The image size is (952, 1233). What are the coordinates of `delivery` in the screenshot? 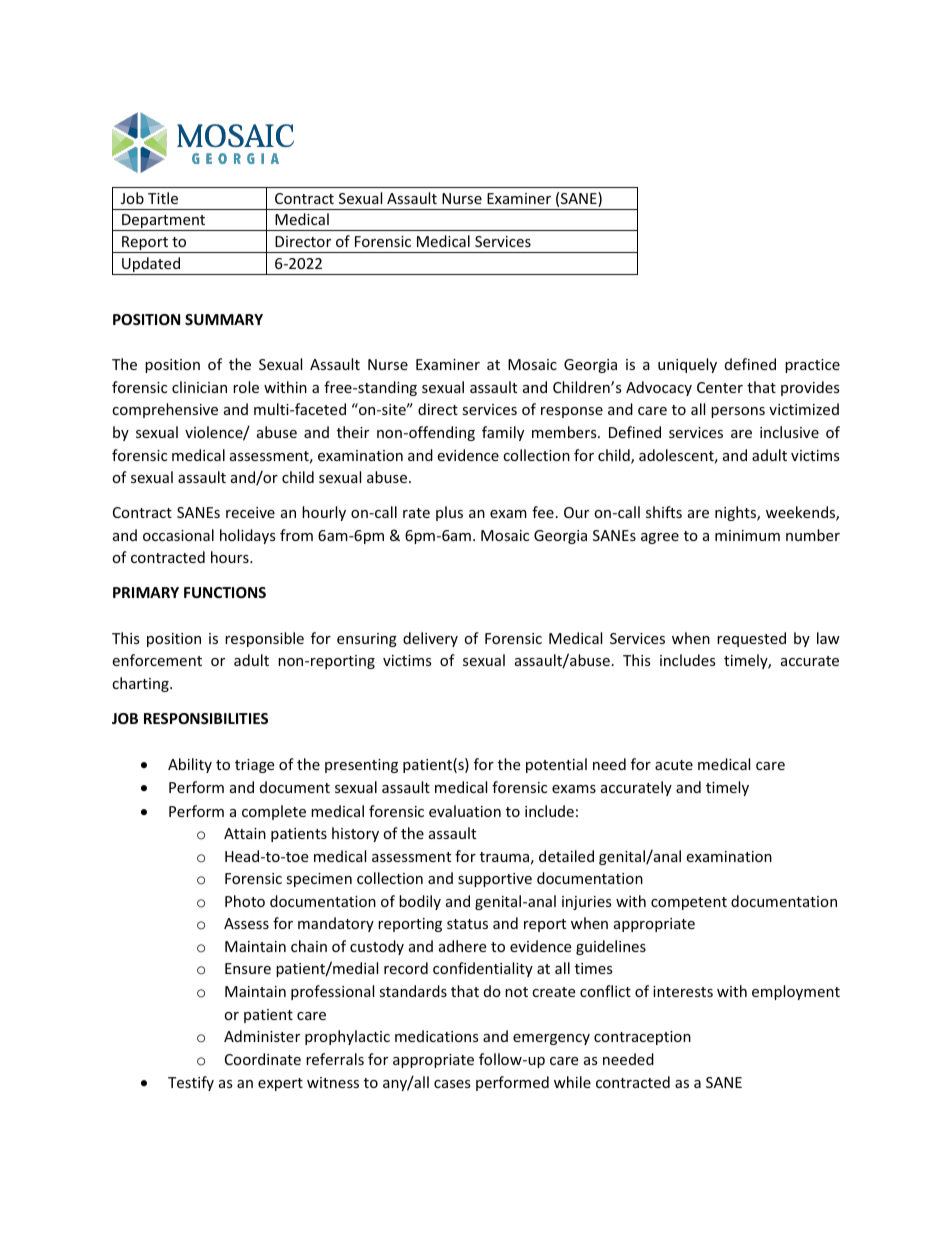 It's located at (430, 639).
